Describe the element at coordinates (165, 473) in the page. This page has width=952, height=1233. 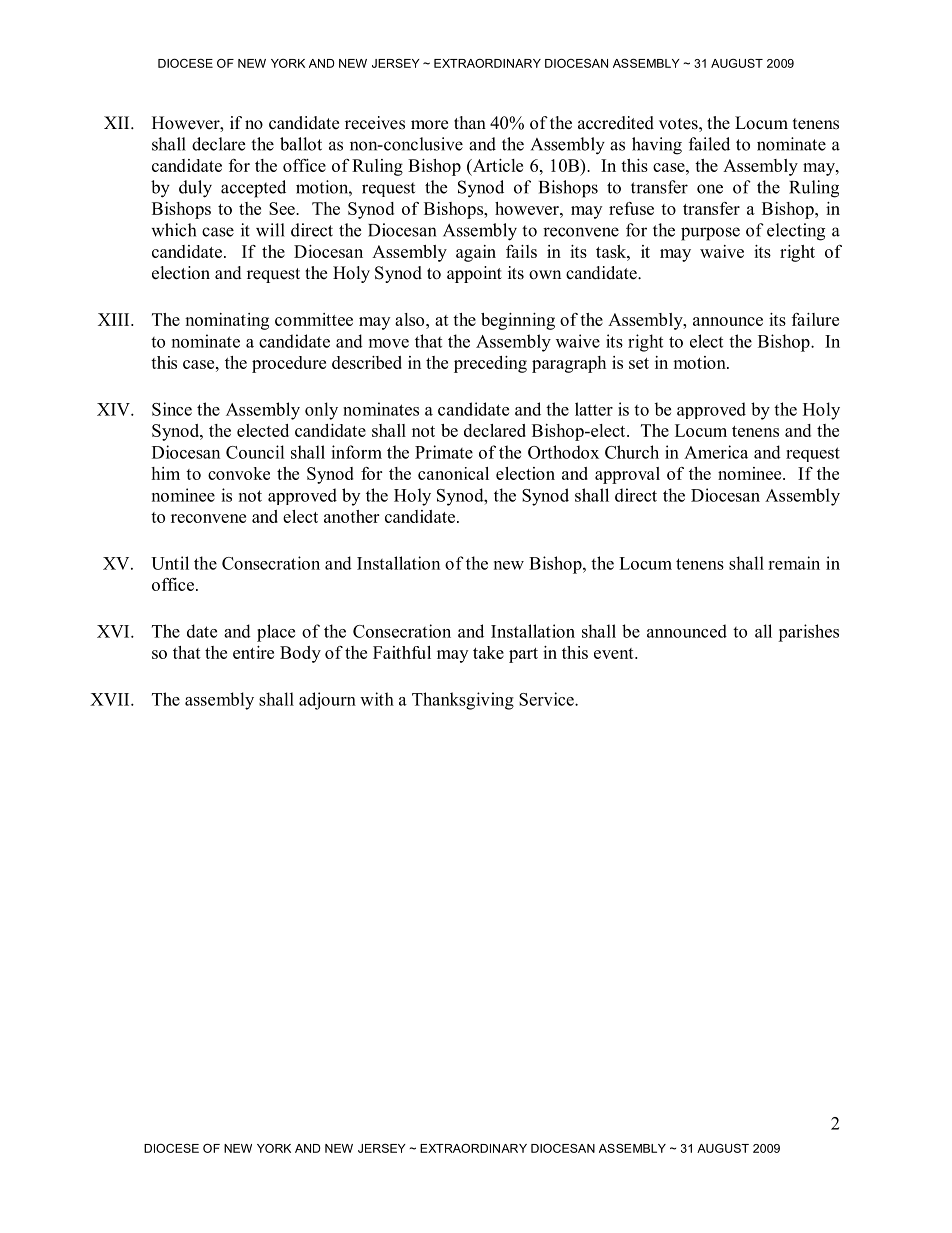
I see `him` at that location.
